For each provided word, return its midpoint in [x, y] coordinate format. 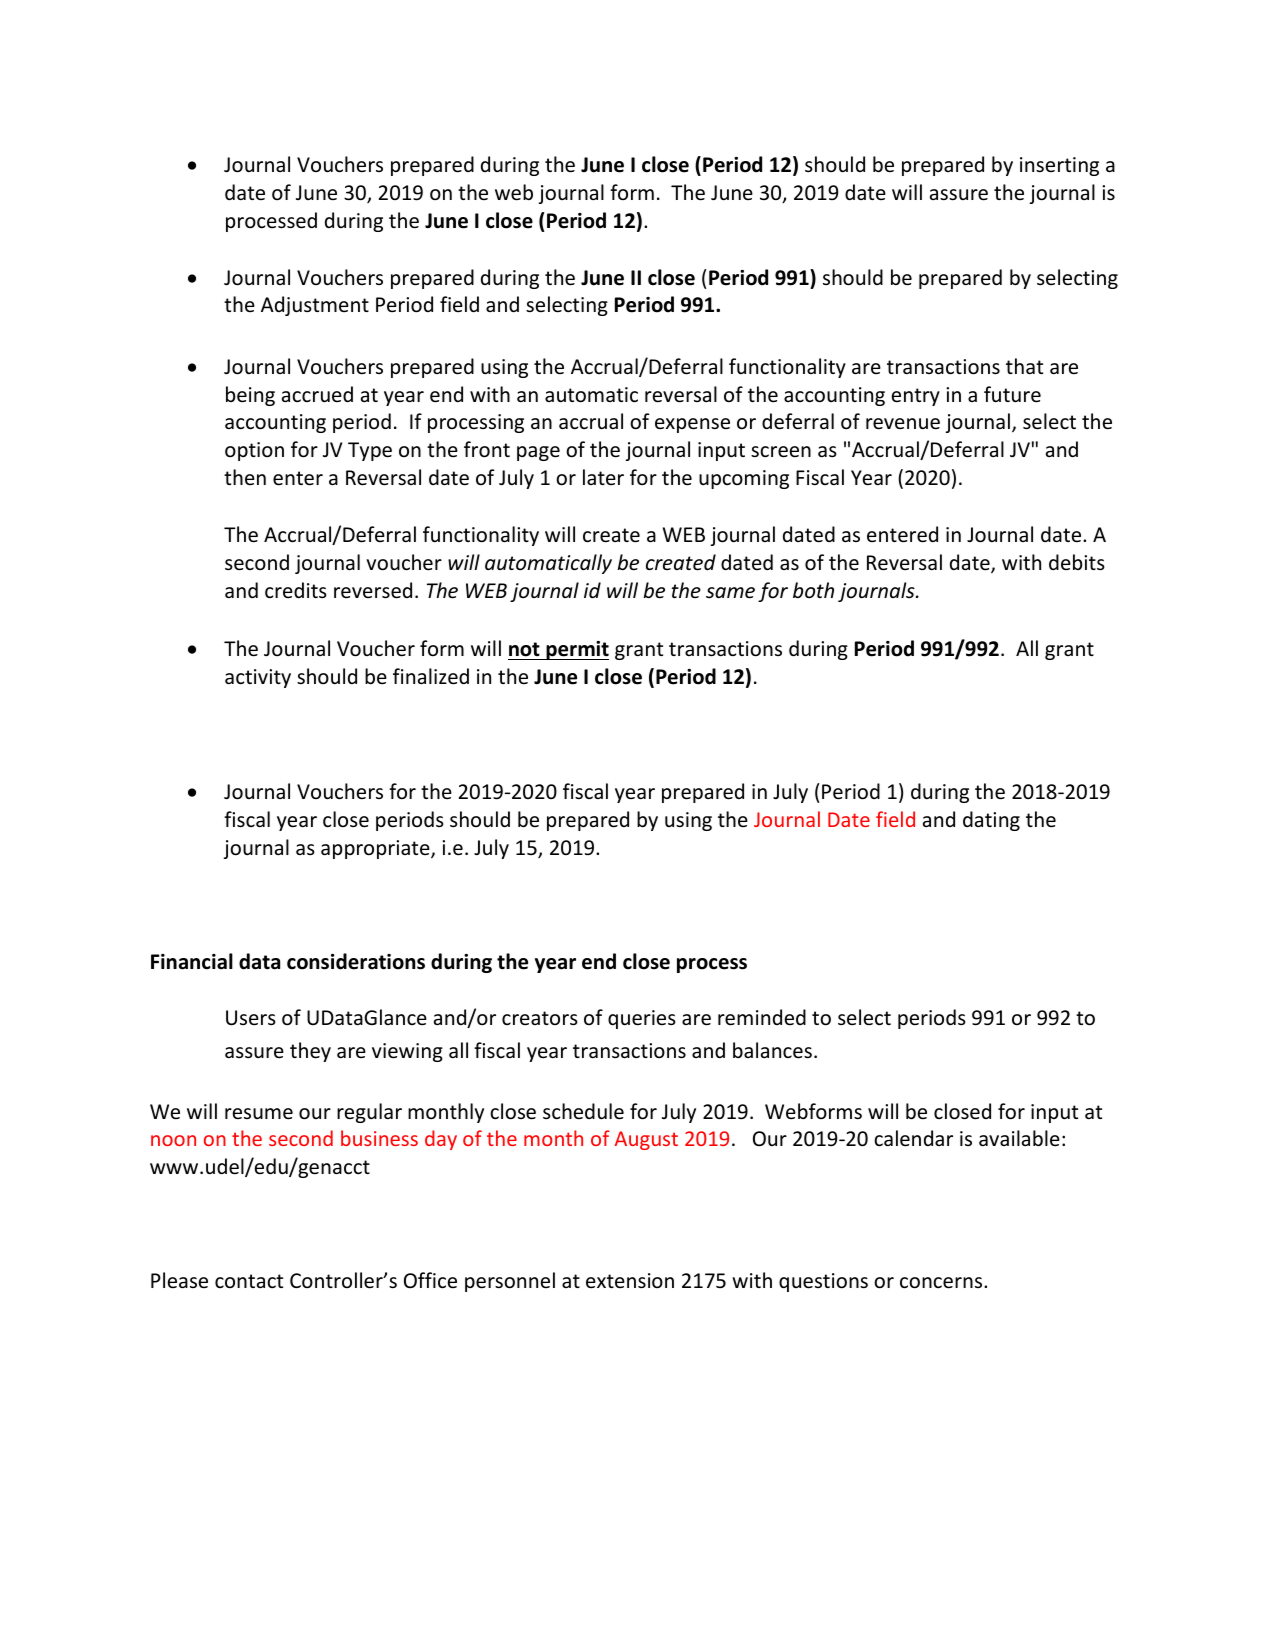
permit [576, 650]
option [254, 451]
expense [692, 425]
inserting [1059, 166]
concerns [942, 1283]
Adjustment [315, 306]
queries [642, 1019]
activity [258, 678]
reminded [762, 1017]
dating [991, 821]
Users [251, 1018]
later [603, 477]
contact [249, 1281]
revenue [903, 424]
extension [630, 1281]
